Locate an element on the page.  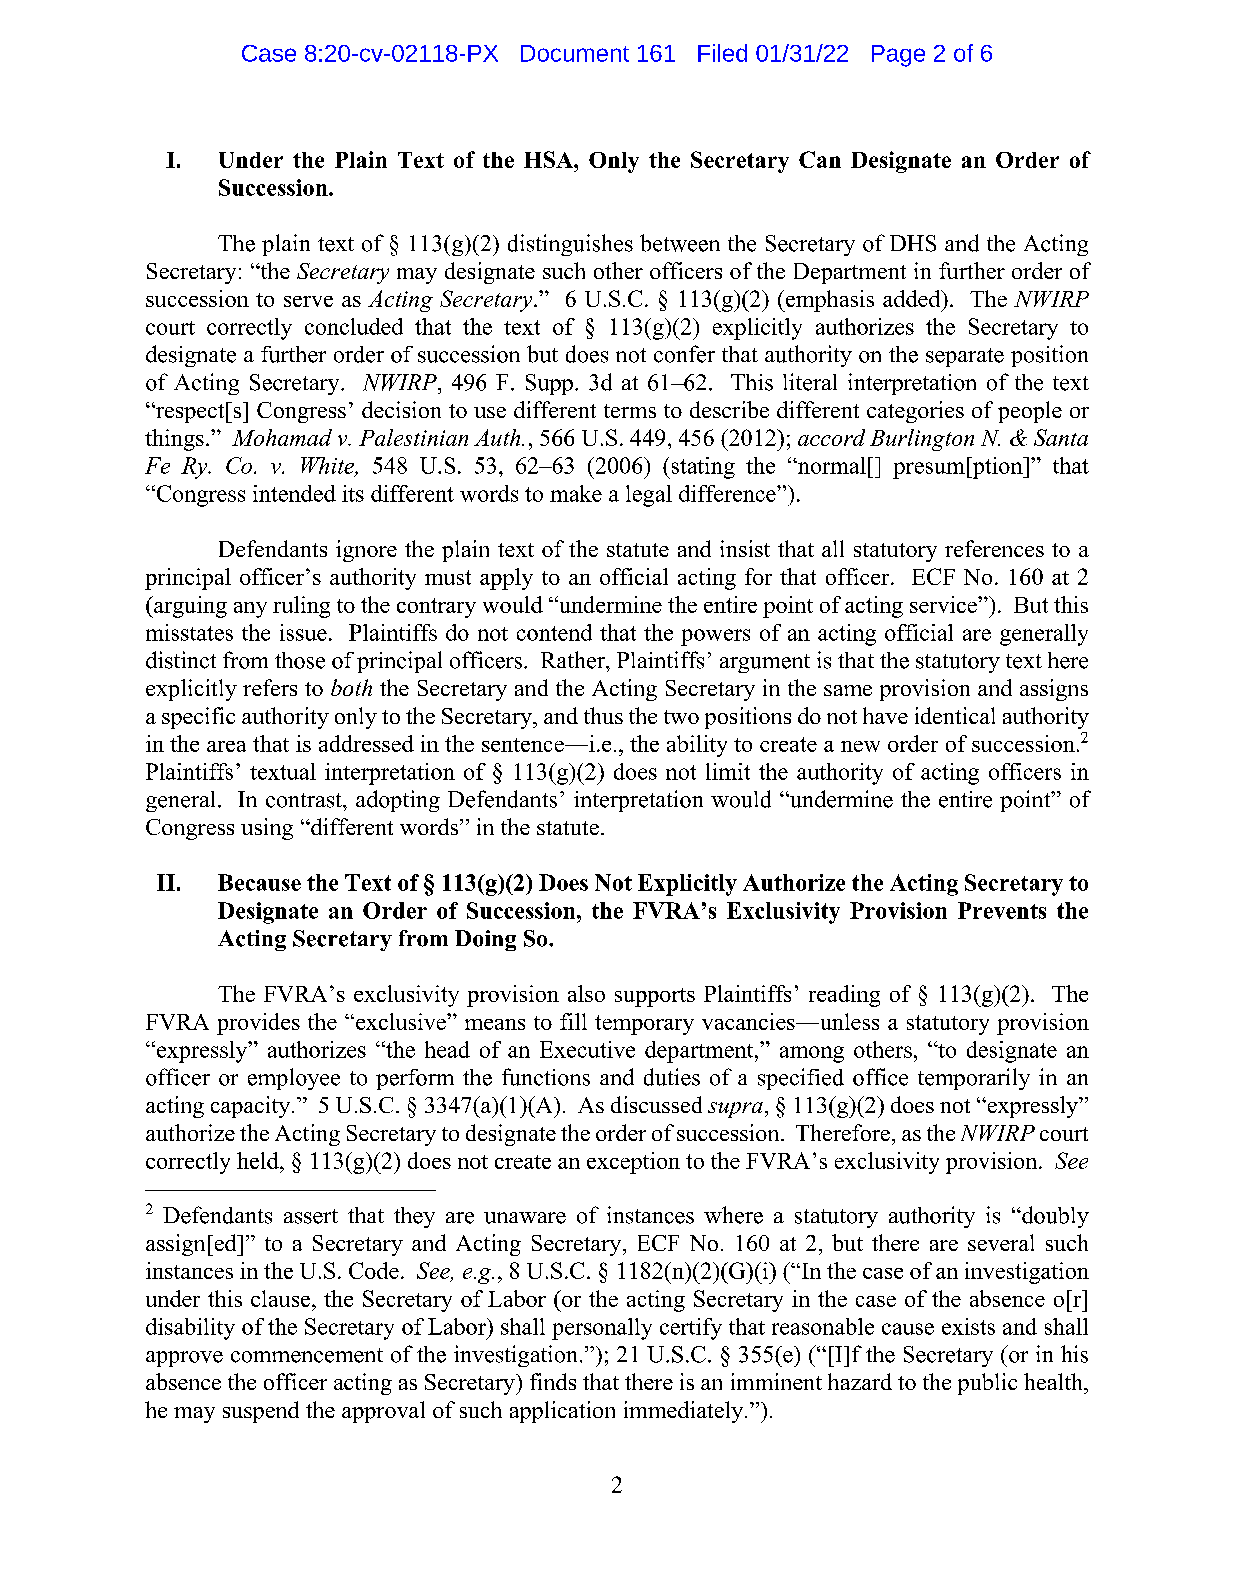
personally is located at coordinates (602, 1329).
